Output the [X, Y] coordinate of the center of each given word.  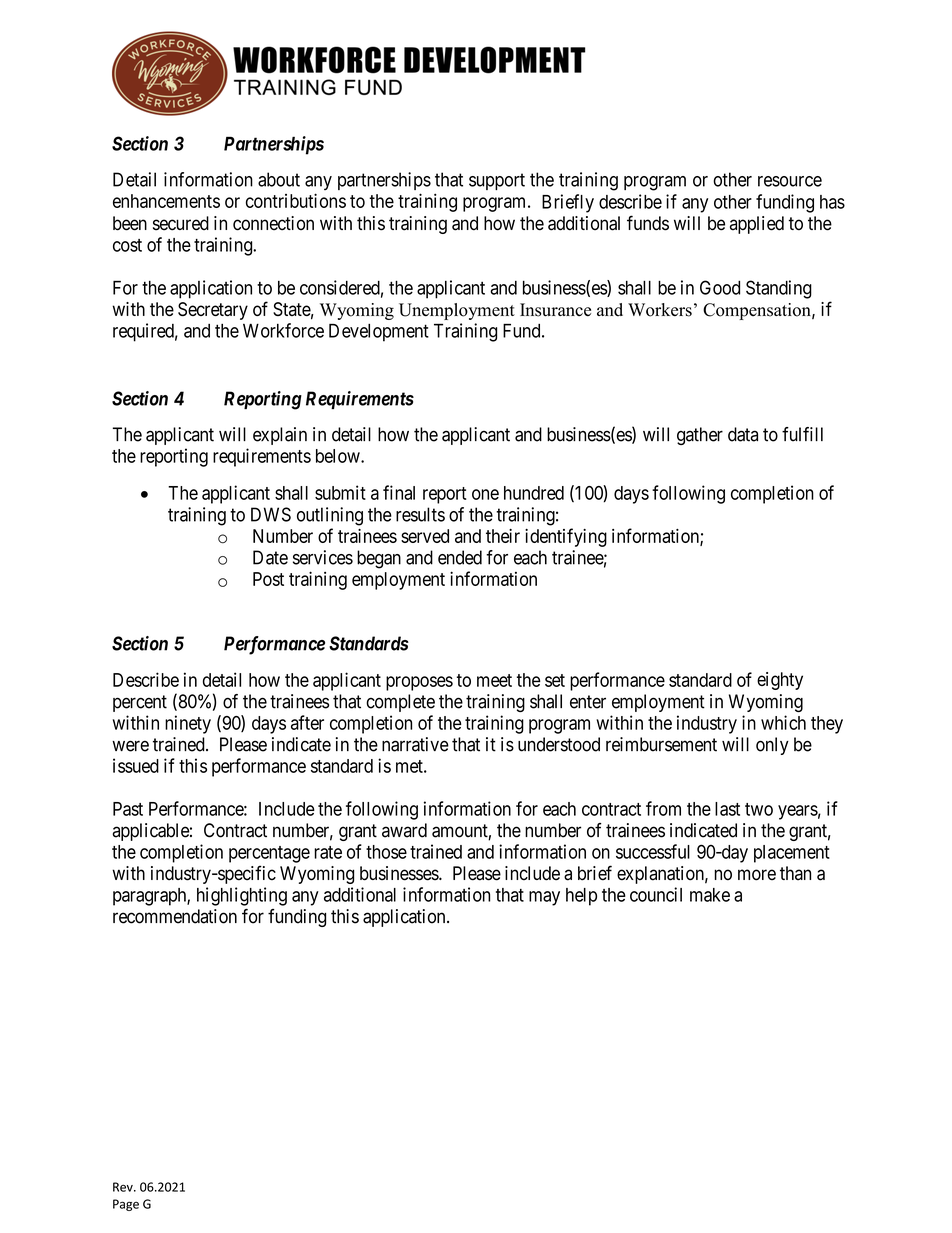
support [497, 181]
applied [757, 225]
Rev [124, 1187]
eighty [780, 681]
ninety [188, 724]
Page [126, 1205]
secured [181, 223]
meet [494, 680]
